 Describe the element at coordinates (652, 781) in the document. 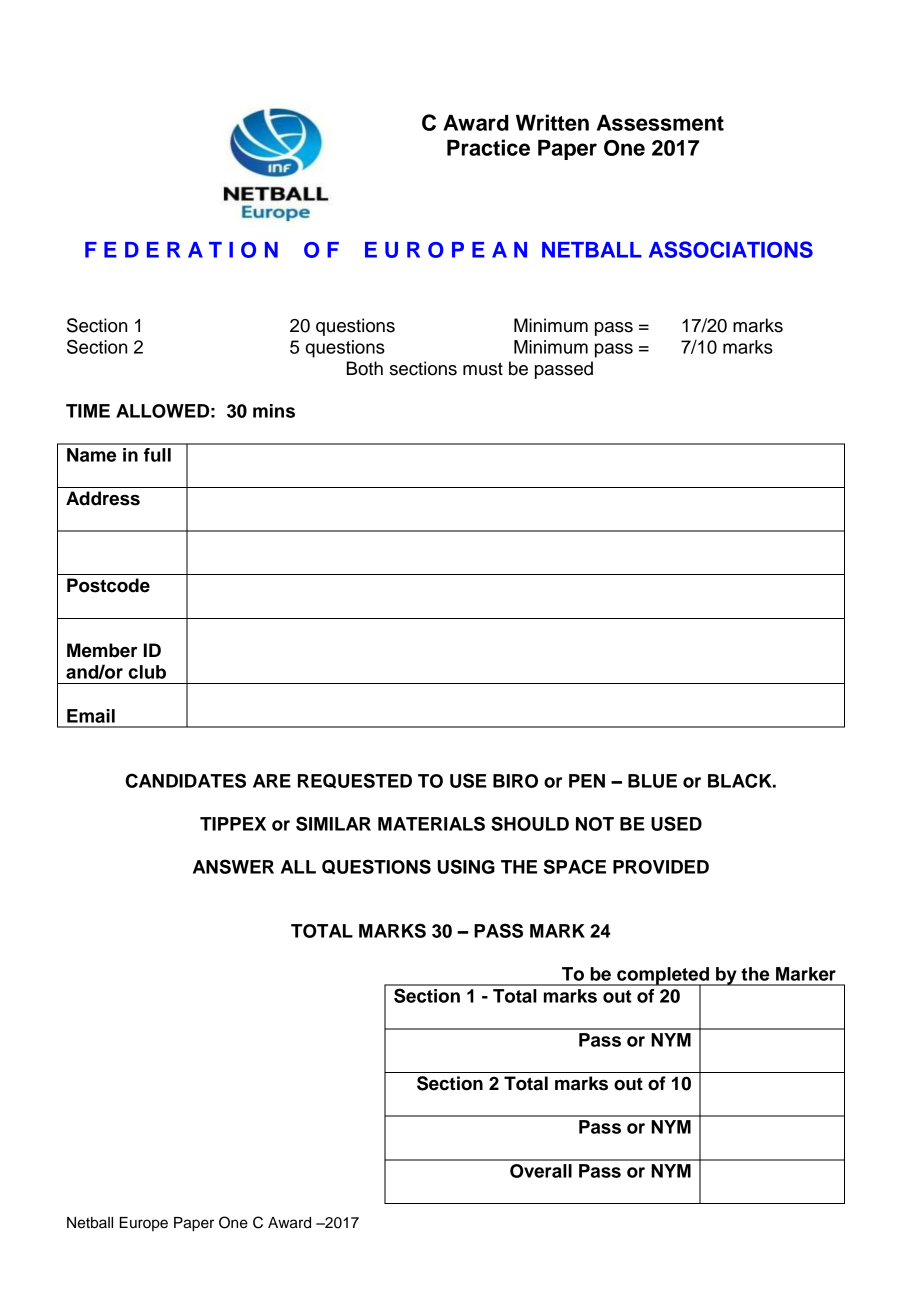

I see `BLUE` at that location.
